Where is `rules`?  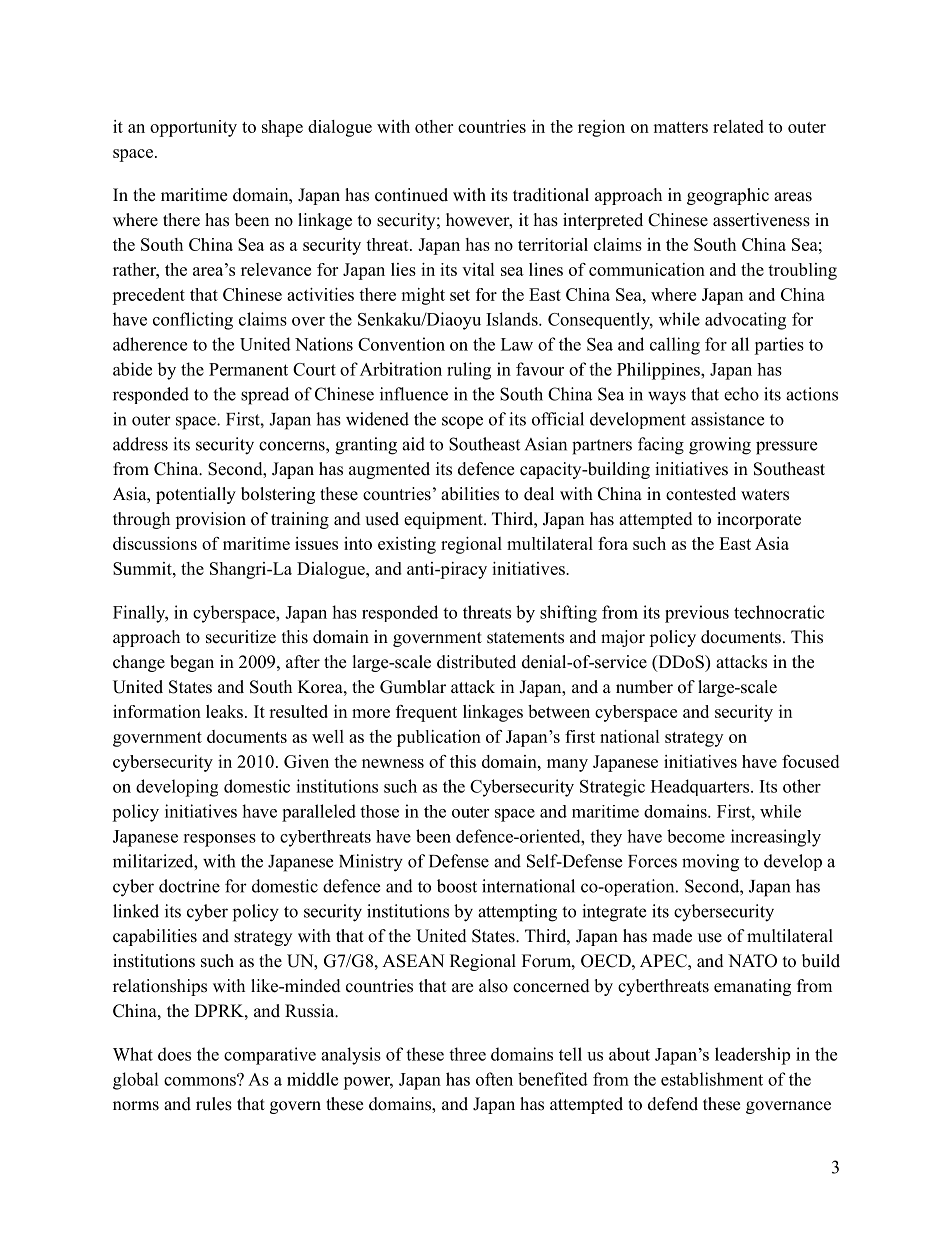 rules is located at coordinates (214, 1104).
